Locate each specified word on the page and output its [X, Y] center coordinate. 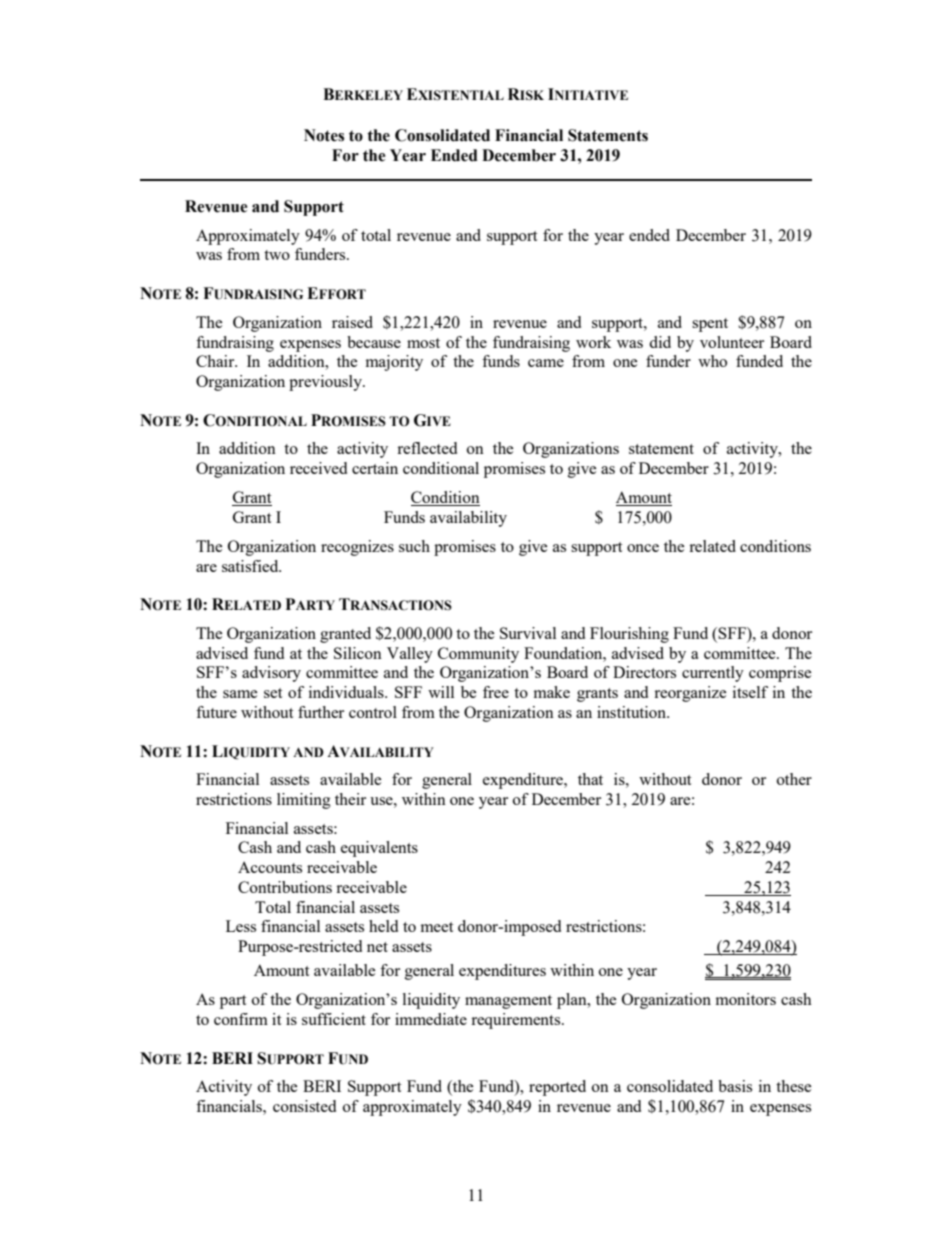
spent [710, 325]
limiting [304, 801]
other [794, 779]
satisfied [251, 566]
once [643, 548]
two [277, 255]
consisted [304, 1106]
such [414, 546]
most [423, 343]
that [590, 779]
